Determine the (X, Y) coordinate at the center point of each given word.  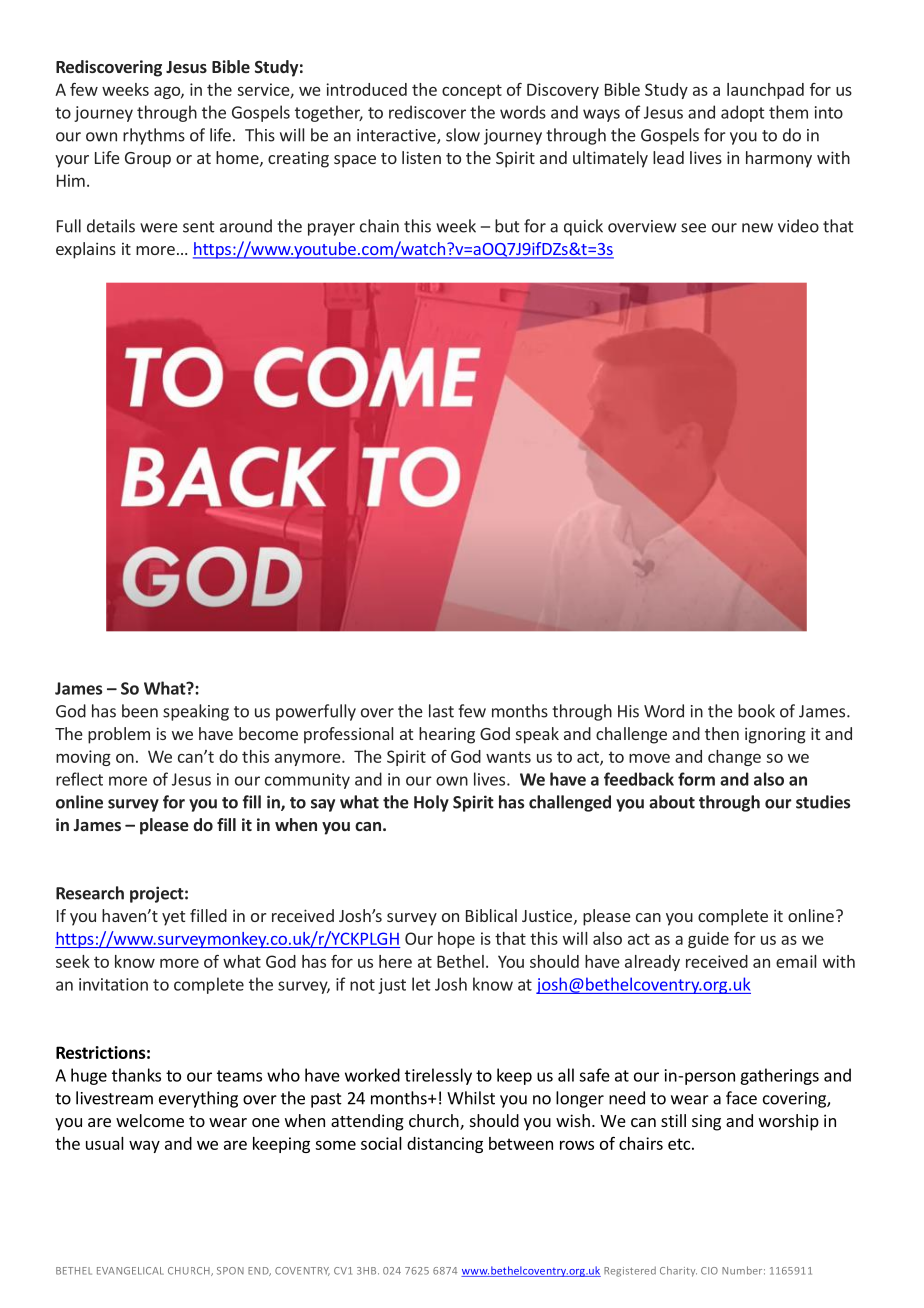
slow (463, 135)
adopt (742, 113)
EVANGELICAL (130, 1271)
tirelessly (438, 1076)
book (756, 711)
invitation (113, 984)
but (507, 226)
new (757, 228)
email (796, 961)
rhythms (154, 136)
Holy (431, 803)
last (441, 711)
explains (86, 250)
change (734, 758)
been (140, 711)
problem (119, 735)
